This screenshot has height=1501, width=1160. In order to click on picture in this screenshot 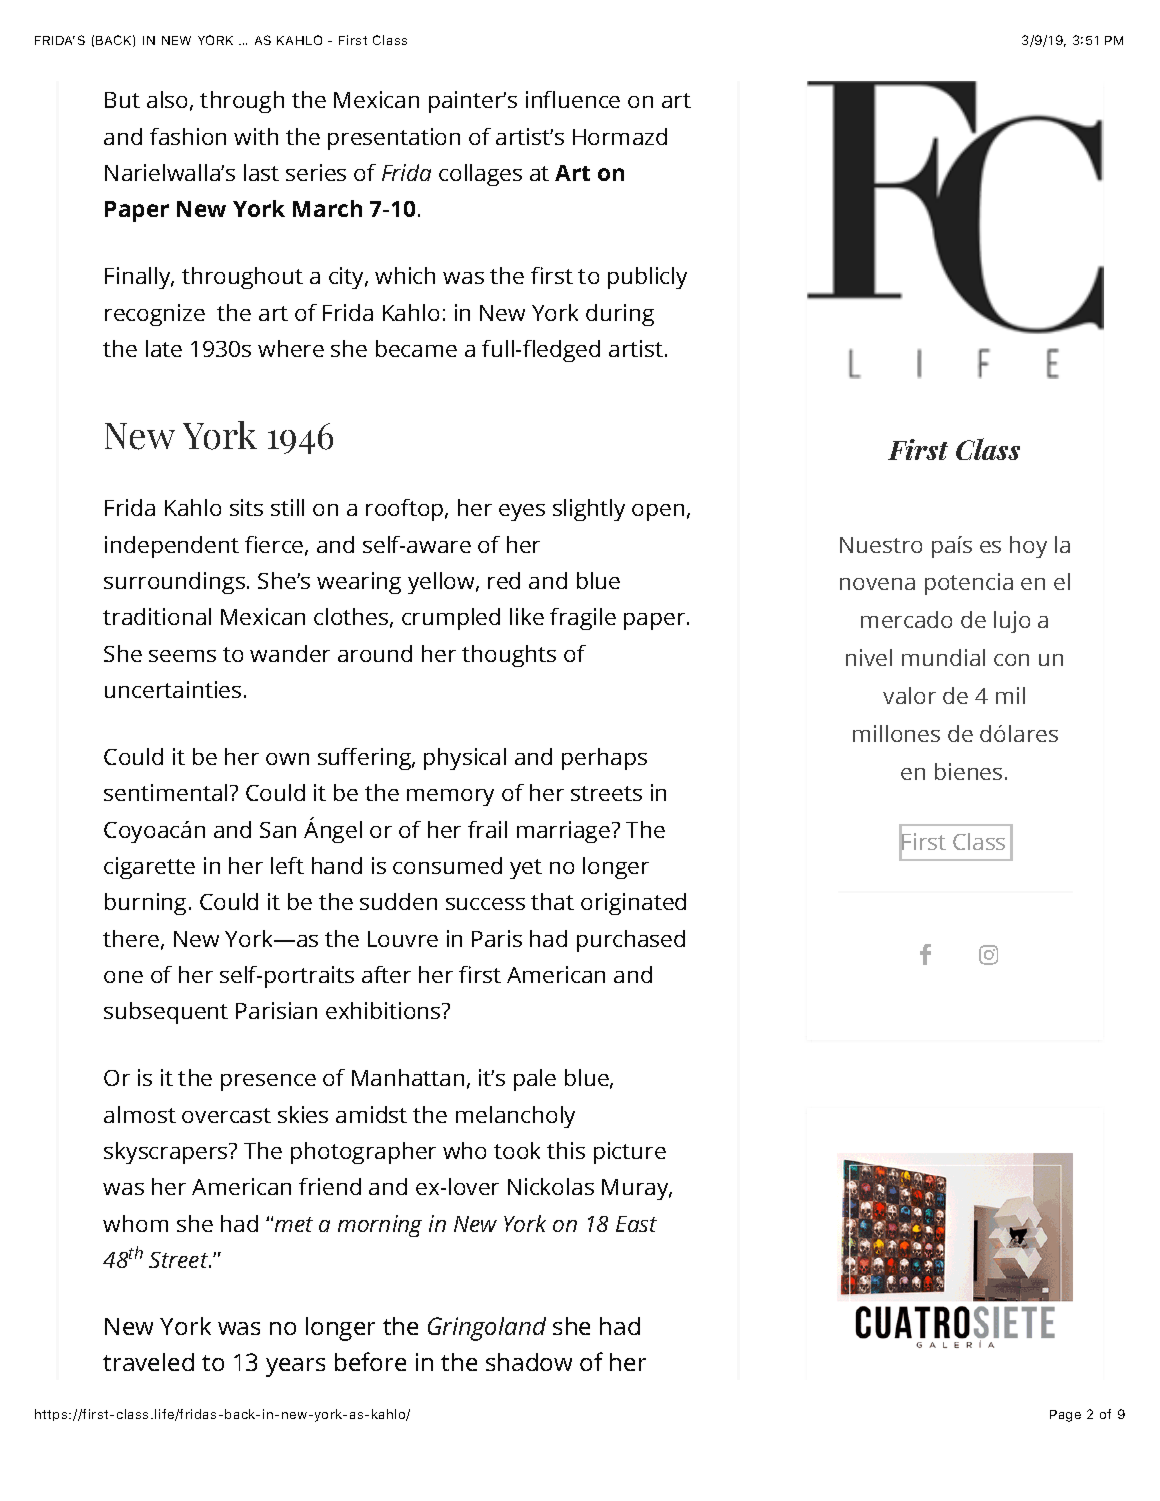, I will do `click(630, 1153)`.
